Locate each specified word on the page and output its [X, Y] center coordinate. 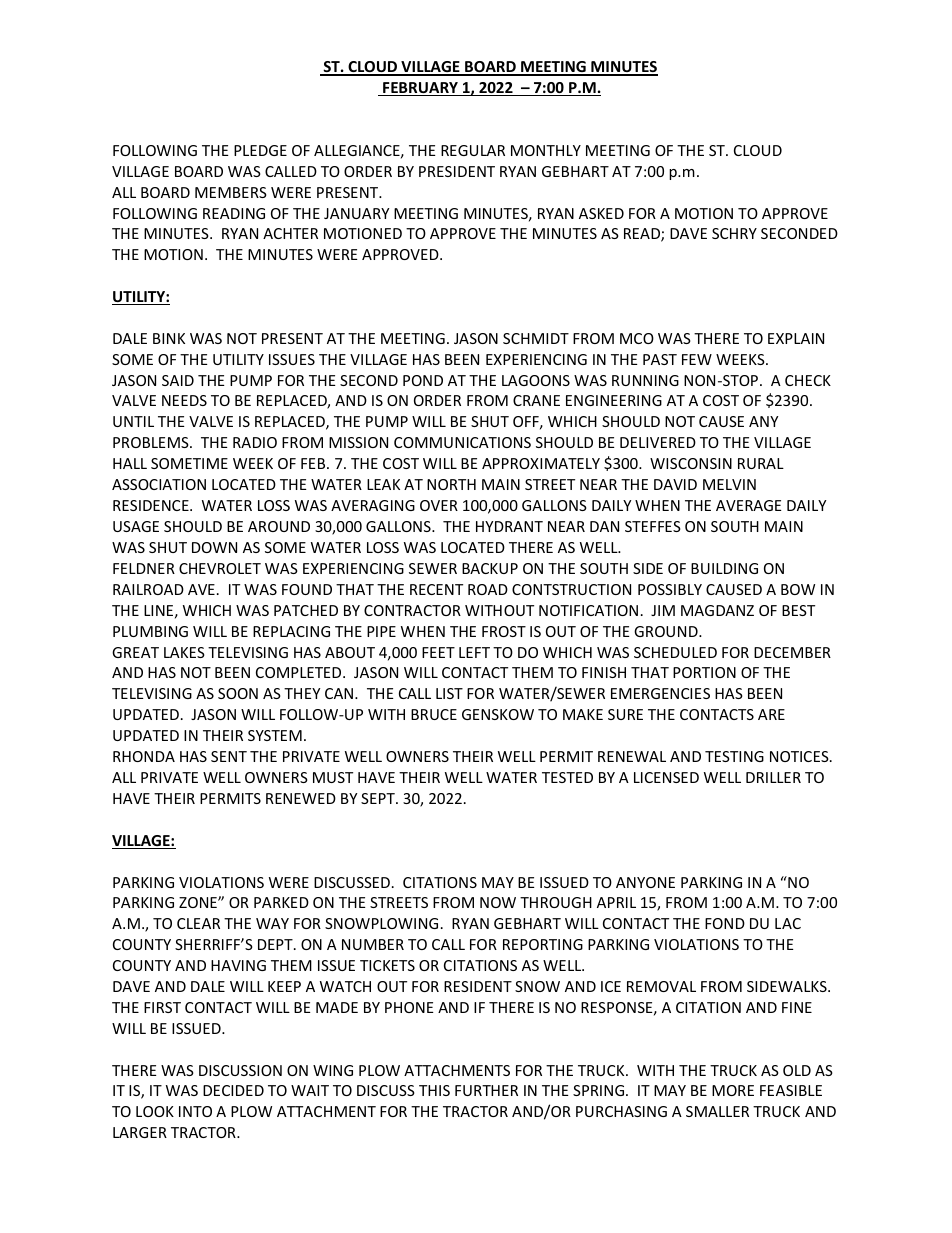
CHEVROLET [220, 568]
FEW [697, 359]
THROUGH [556, 902]
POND [423, 380]
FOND [725, 923]
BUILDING [724, 568]
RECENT [436, 589]
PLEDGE [260, 150]
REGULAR [473, 150]
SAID [178, 380]
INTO [195, 1111]
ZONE [199, 902]
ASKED [601, 213]
